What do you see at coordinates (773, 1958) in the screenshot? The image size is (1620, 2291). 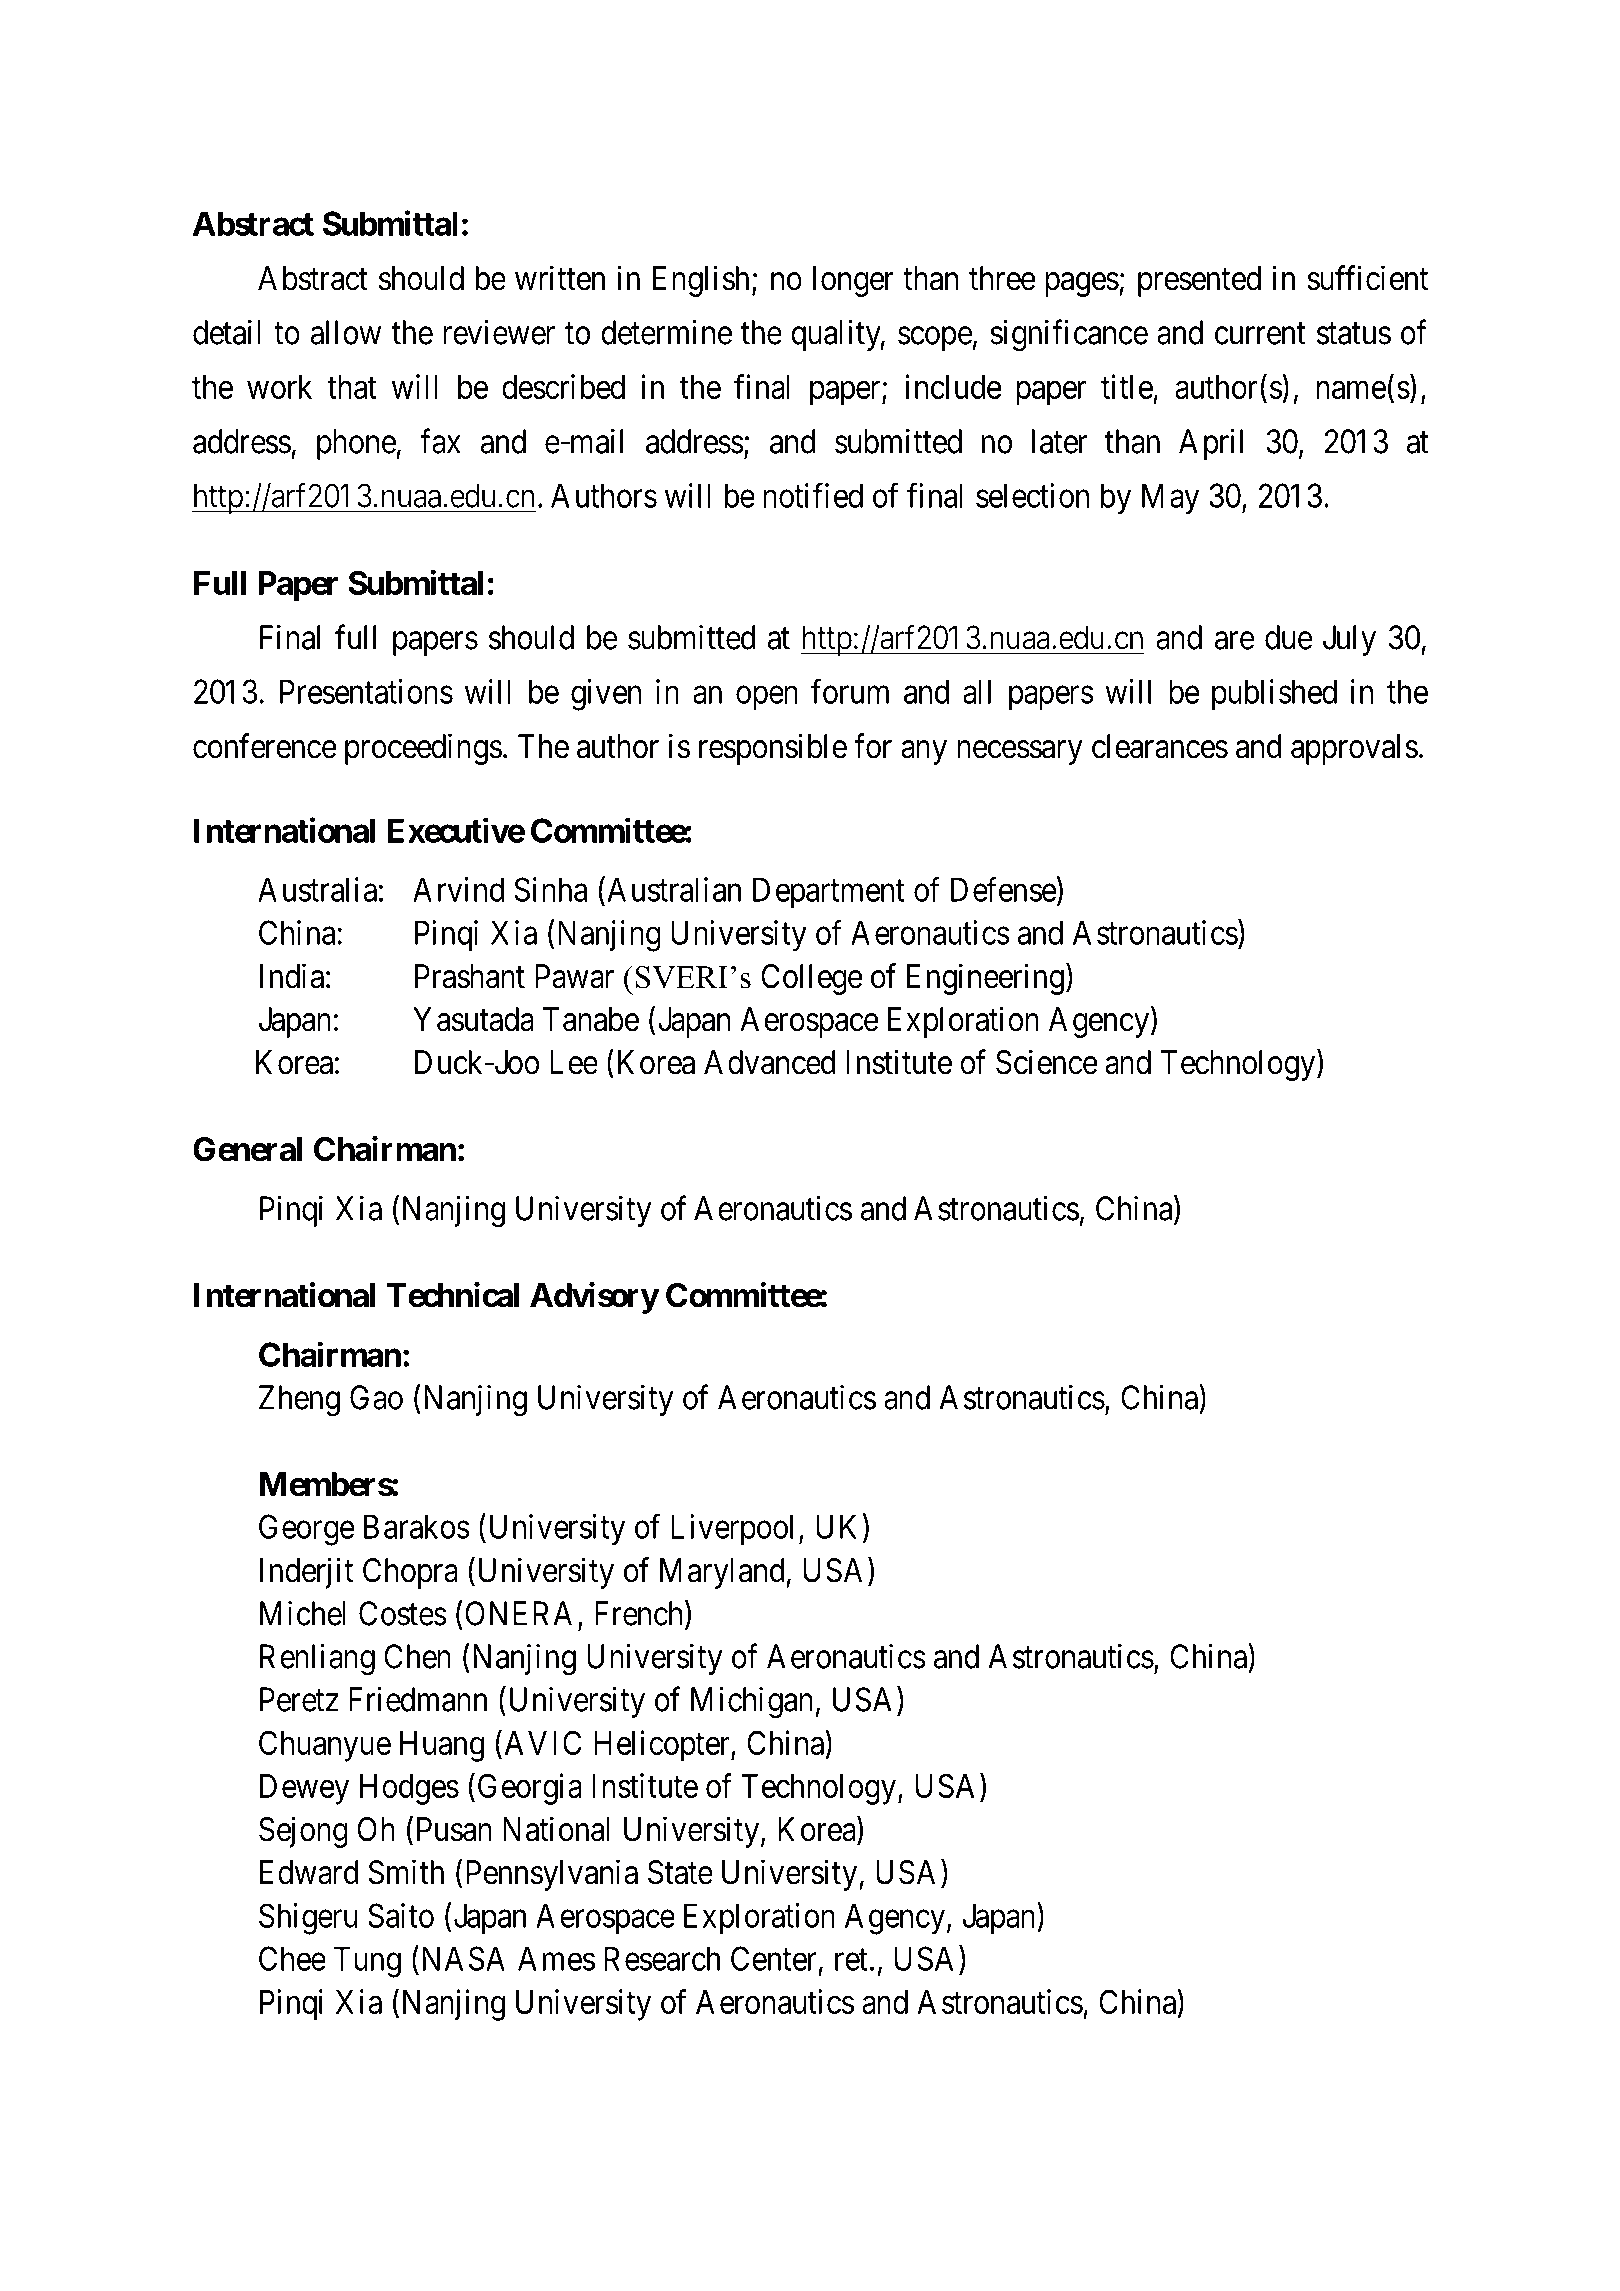 I see `Center` at bounding box center [773, 1958].
